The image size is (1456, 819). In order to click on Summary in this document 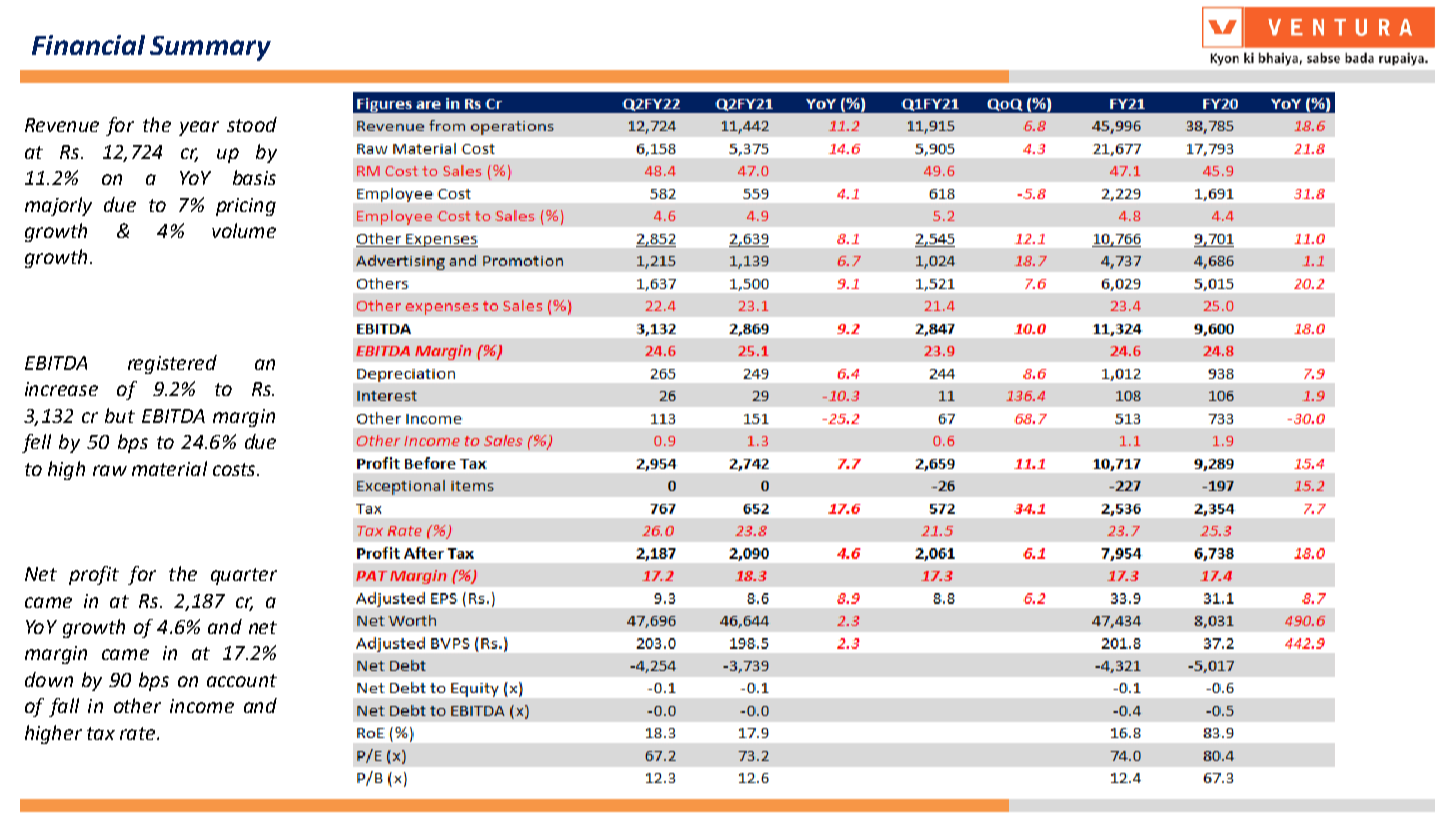, I will do `click(210, 48)`.
